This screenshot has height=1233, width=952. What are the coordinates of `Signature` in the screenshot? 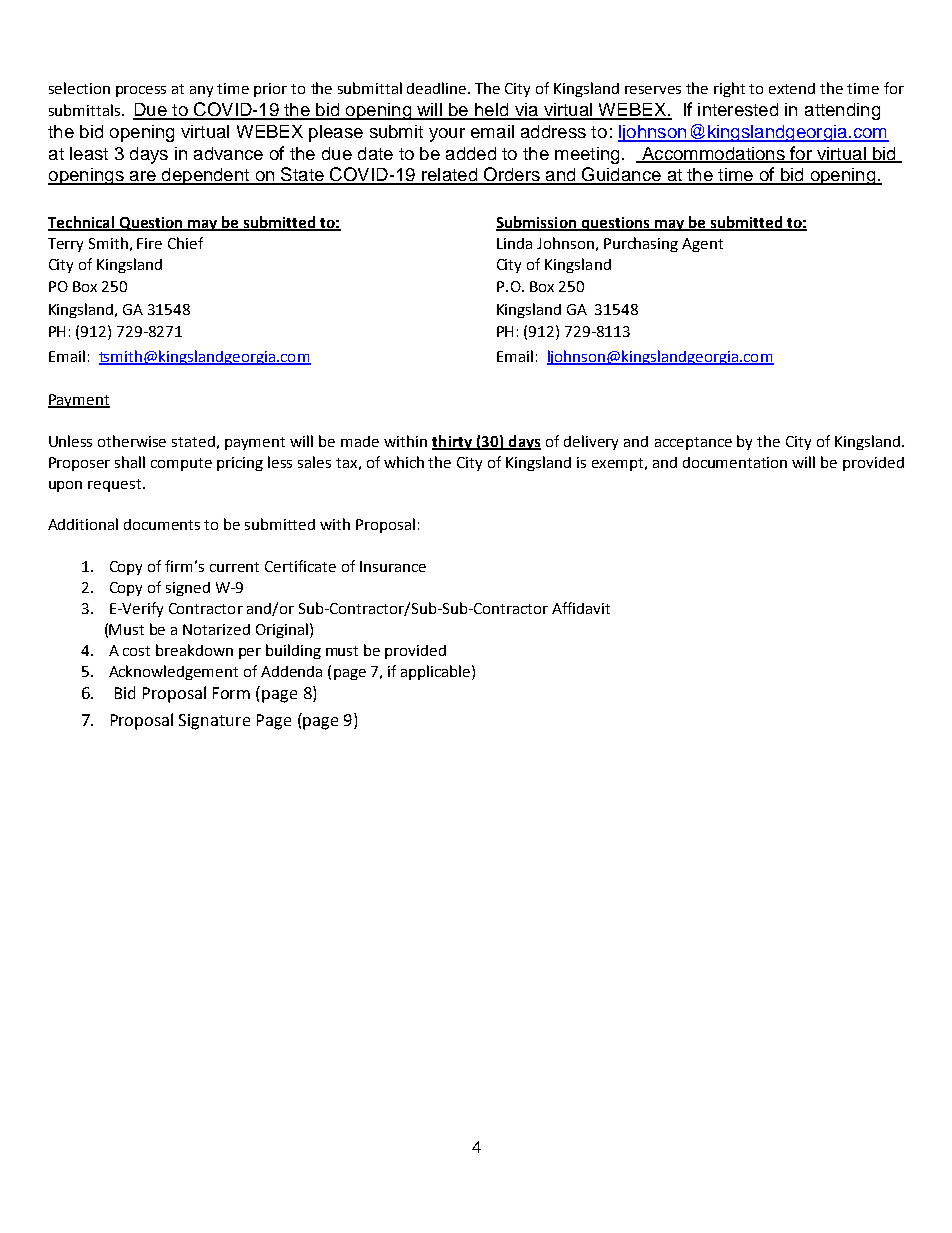 It's located at (214, 722).
